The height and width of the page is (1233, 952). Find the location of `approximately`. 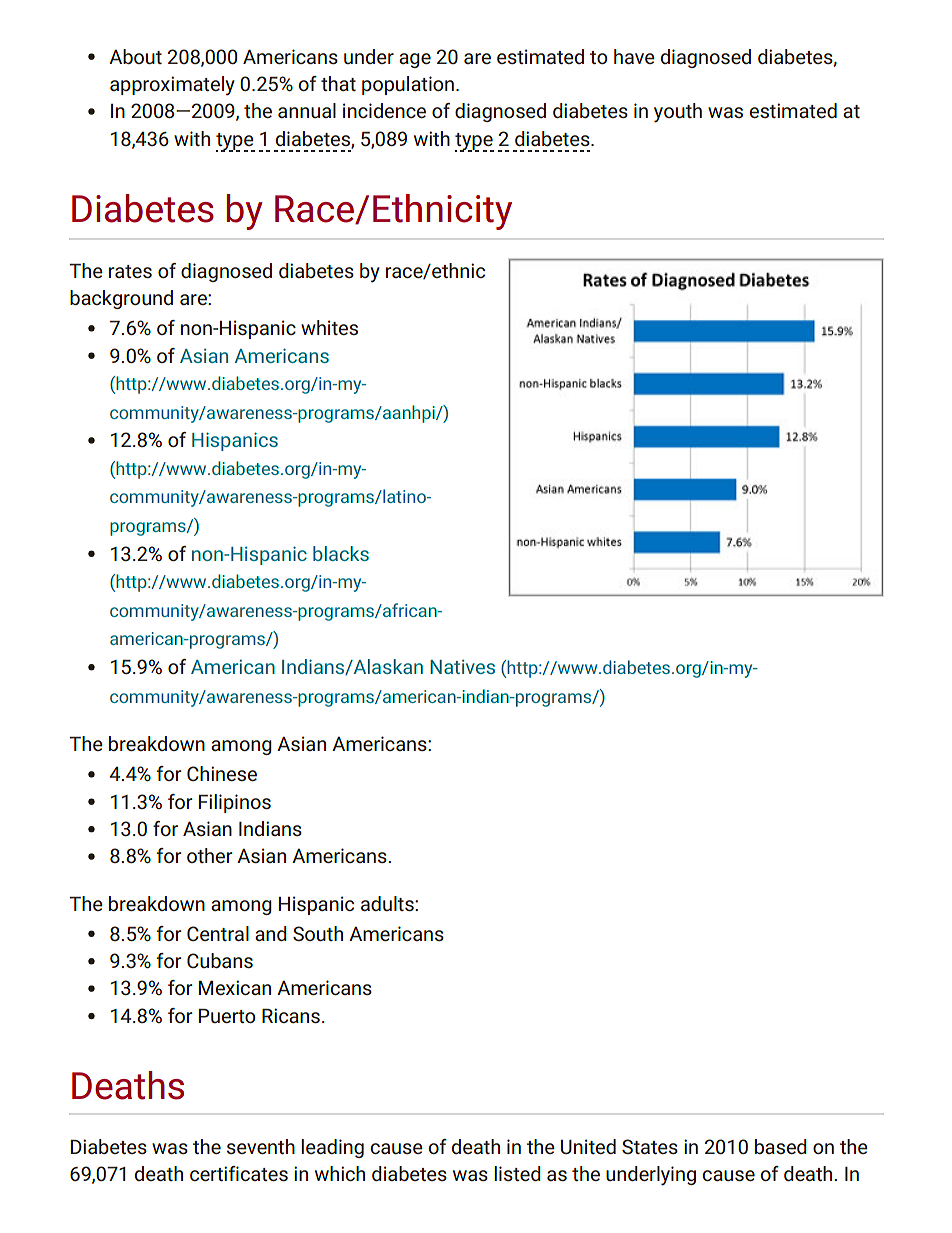

approximately is located at coordinates (172, 85).
